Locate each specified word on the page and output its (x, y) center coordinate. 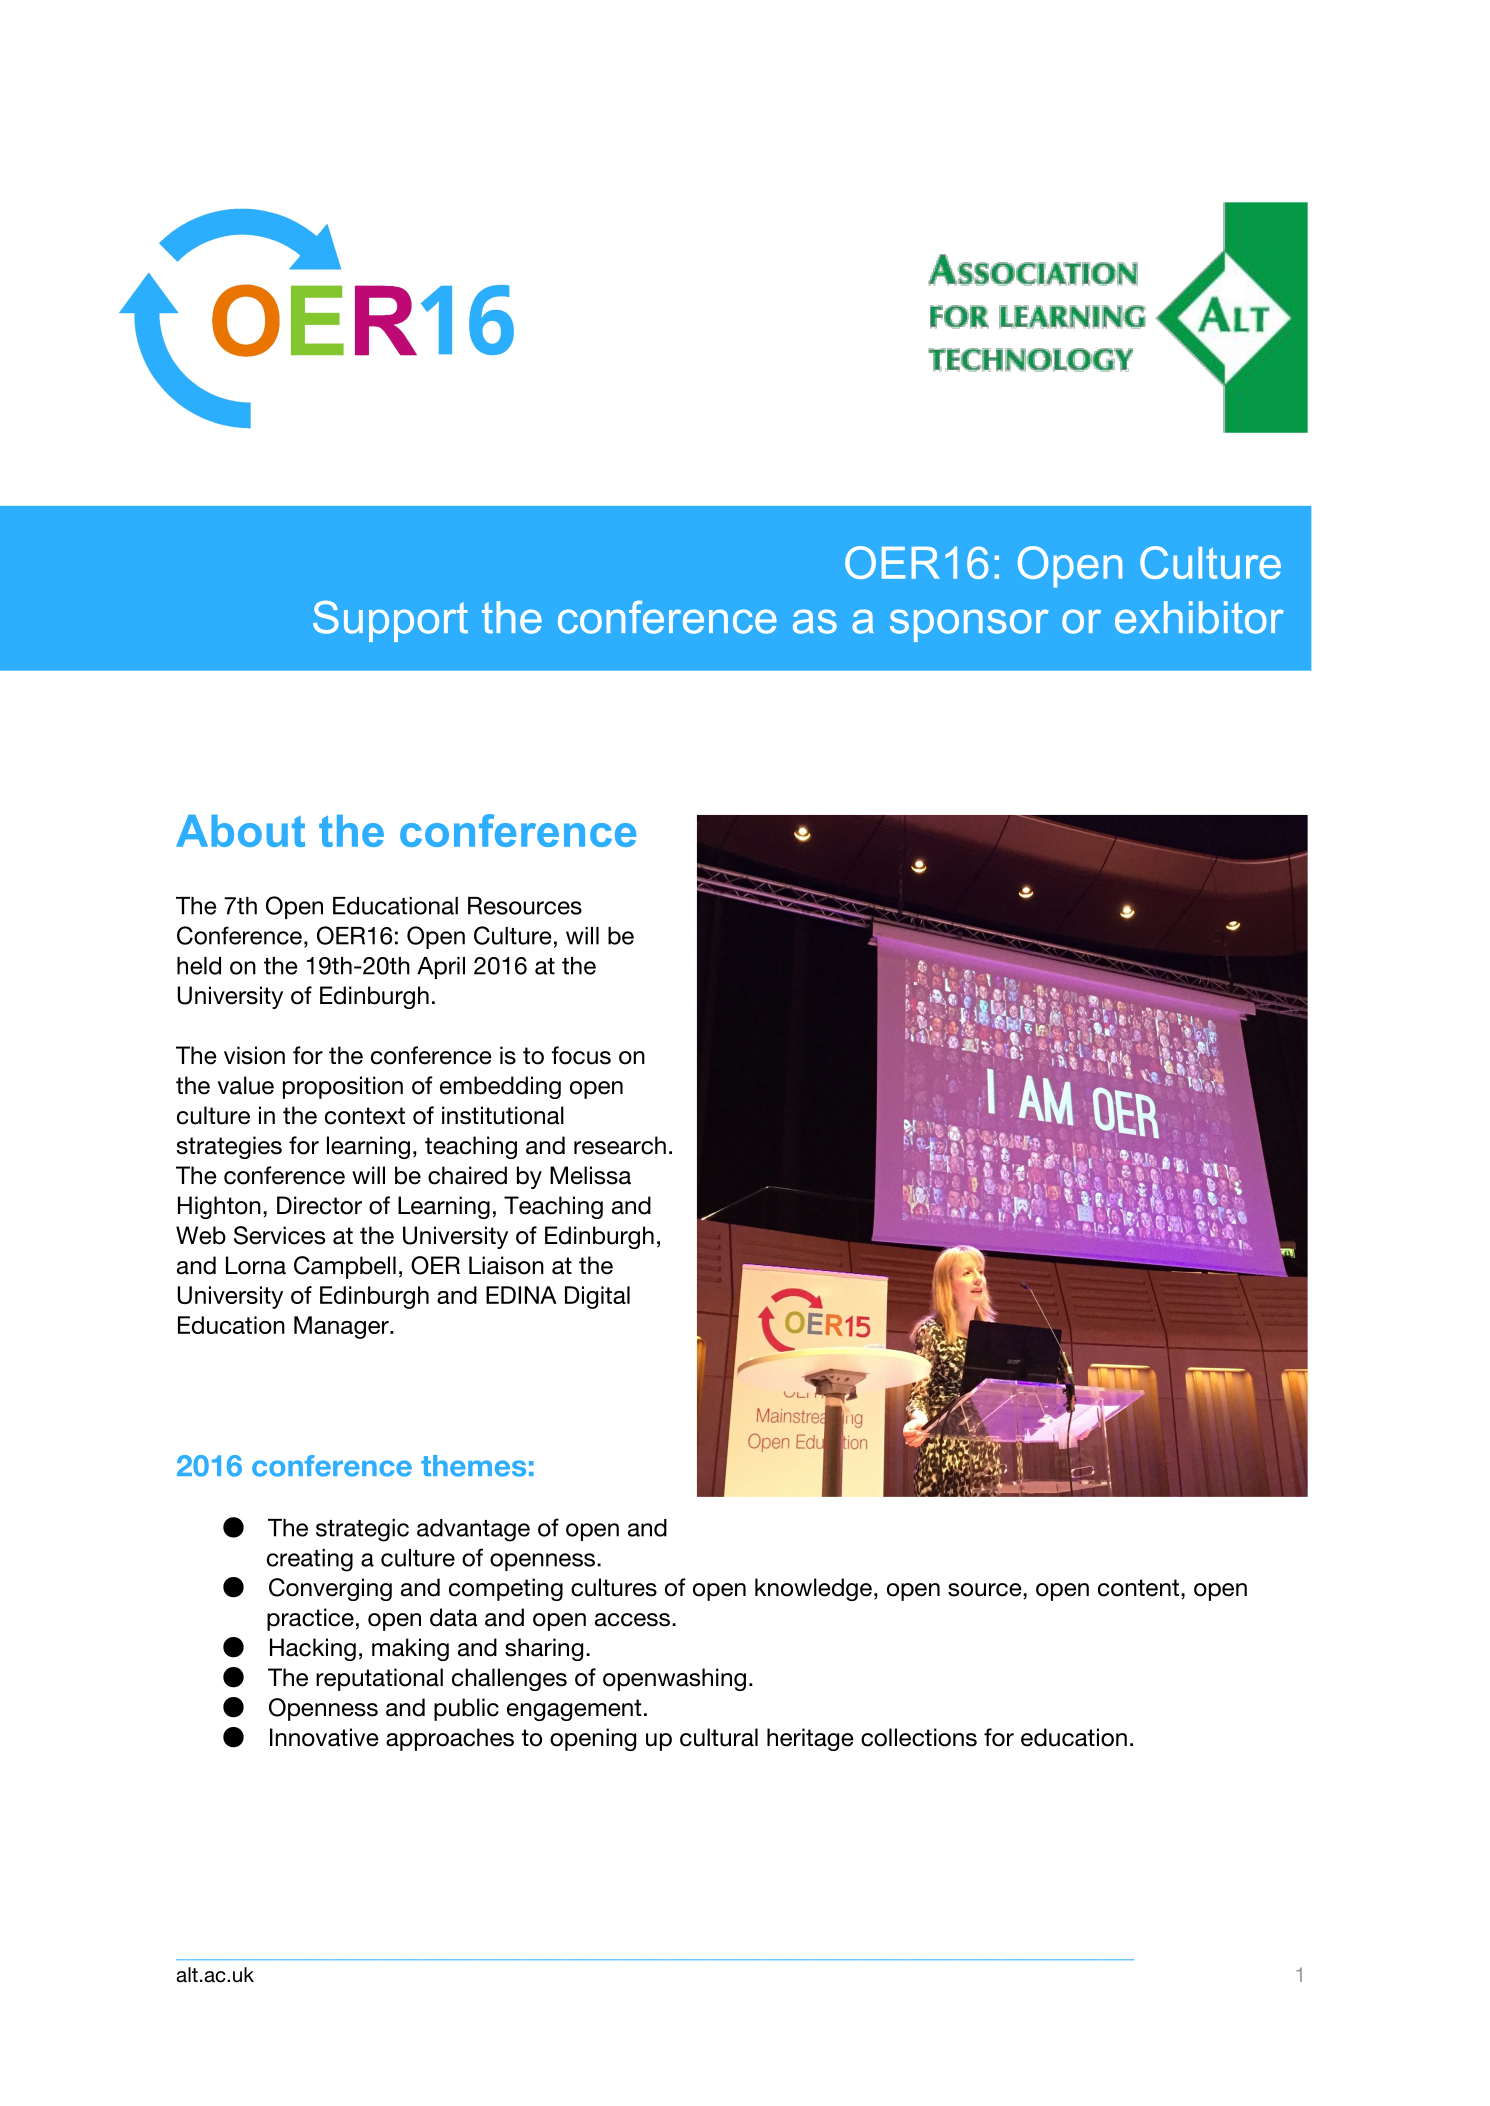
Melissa (590, 1175)
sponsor (969, 625)
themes (473, 1466)
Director (319, 1205)
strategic (362, 1530)
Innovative (324, 1737)
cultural (719, 1737)
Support (390, 621)
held (199, 966)
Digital (597, 1297)
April (441, 968)
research (620, 1145)
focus (581, 1055)
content (1138, 1588)
